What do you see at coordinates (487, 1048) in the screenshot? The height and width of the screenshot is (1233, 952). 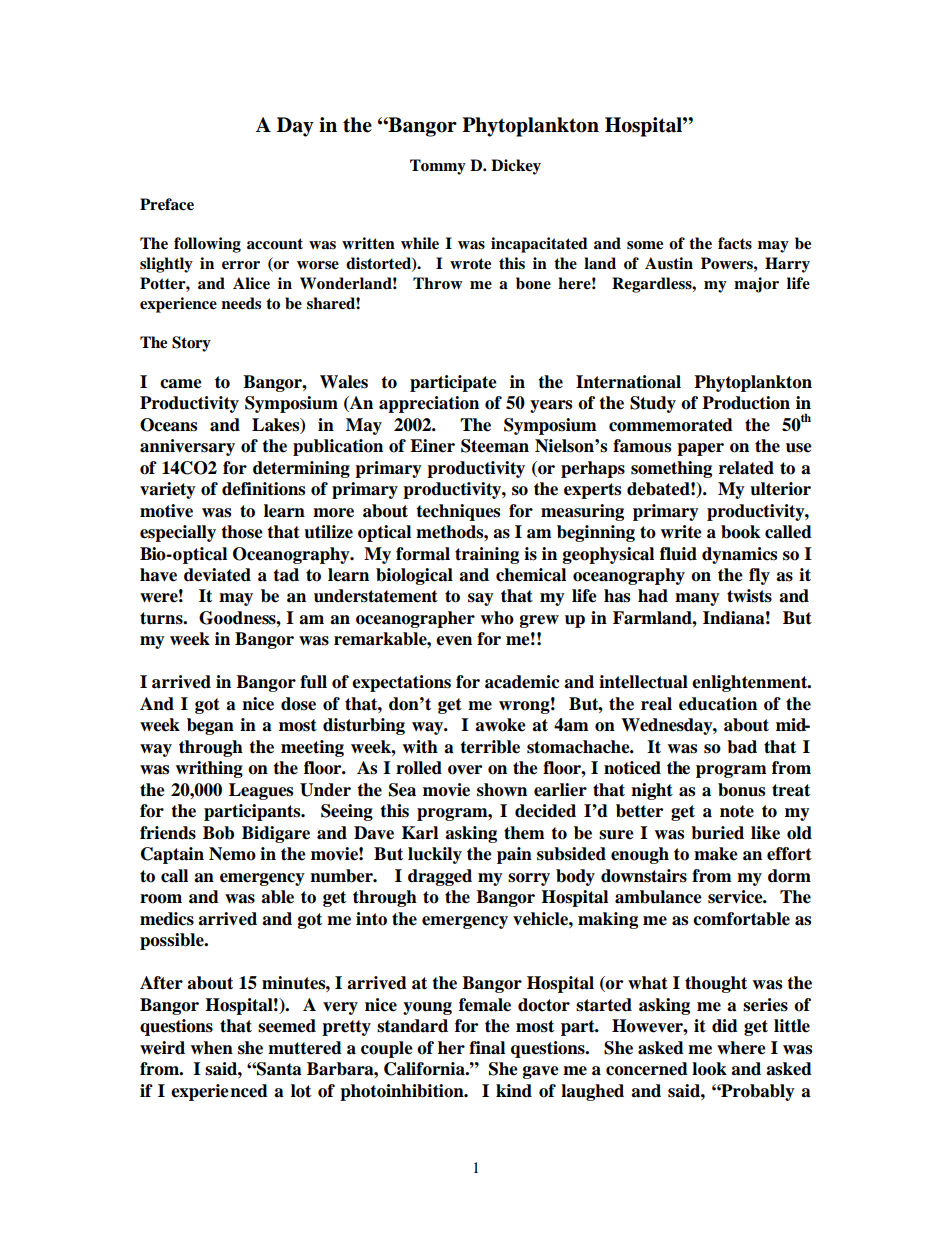 I see `final` at bounding box center [487, 1048].
